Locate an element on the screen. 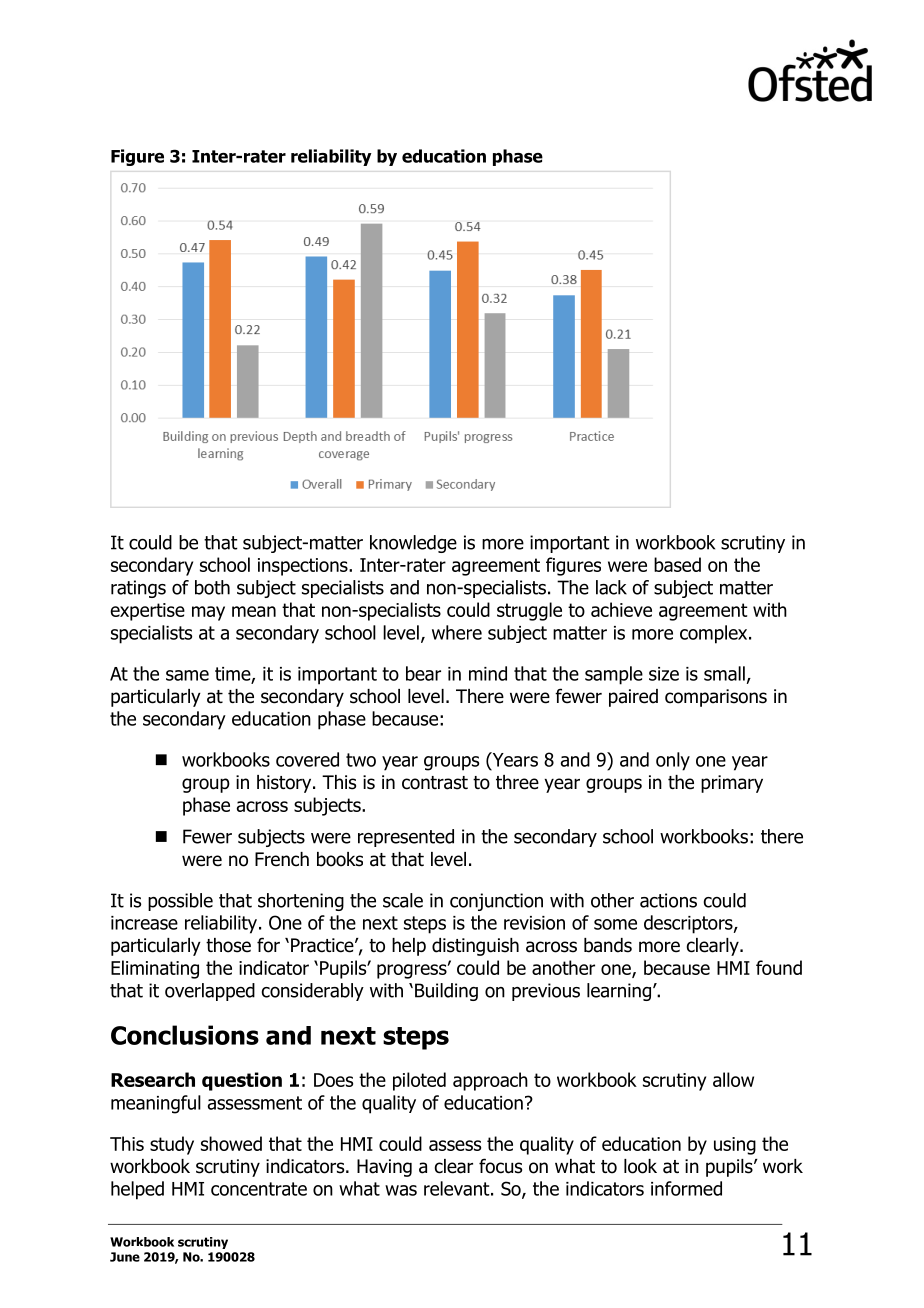  knowledge is located at coordinates (413, 544).
